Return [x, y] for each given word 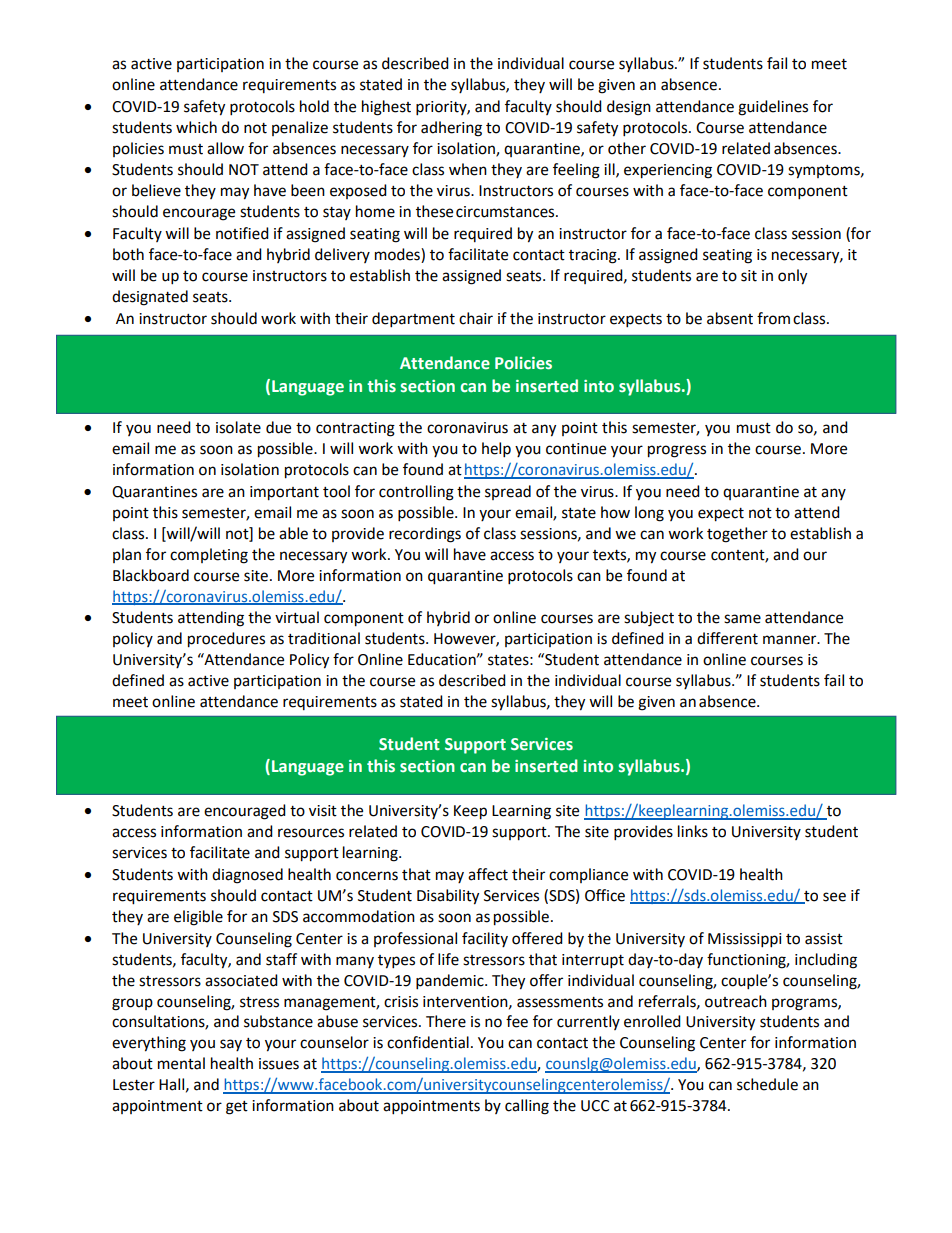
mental [181, 1063]
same [742, 619]
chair [476, 318]
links [693, 831]
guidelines [773, 108]
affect [488, 874]
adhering [451, 129]
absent [730, 318]
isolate [238, 427]
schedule [767, 1084]
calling [527, 1107]
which [196, 127]
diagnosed [247, 876]
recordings [425, 535]
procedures [226, 640]
